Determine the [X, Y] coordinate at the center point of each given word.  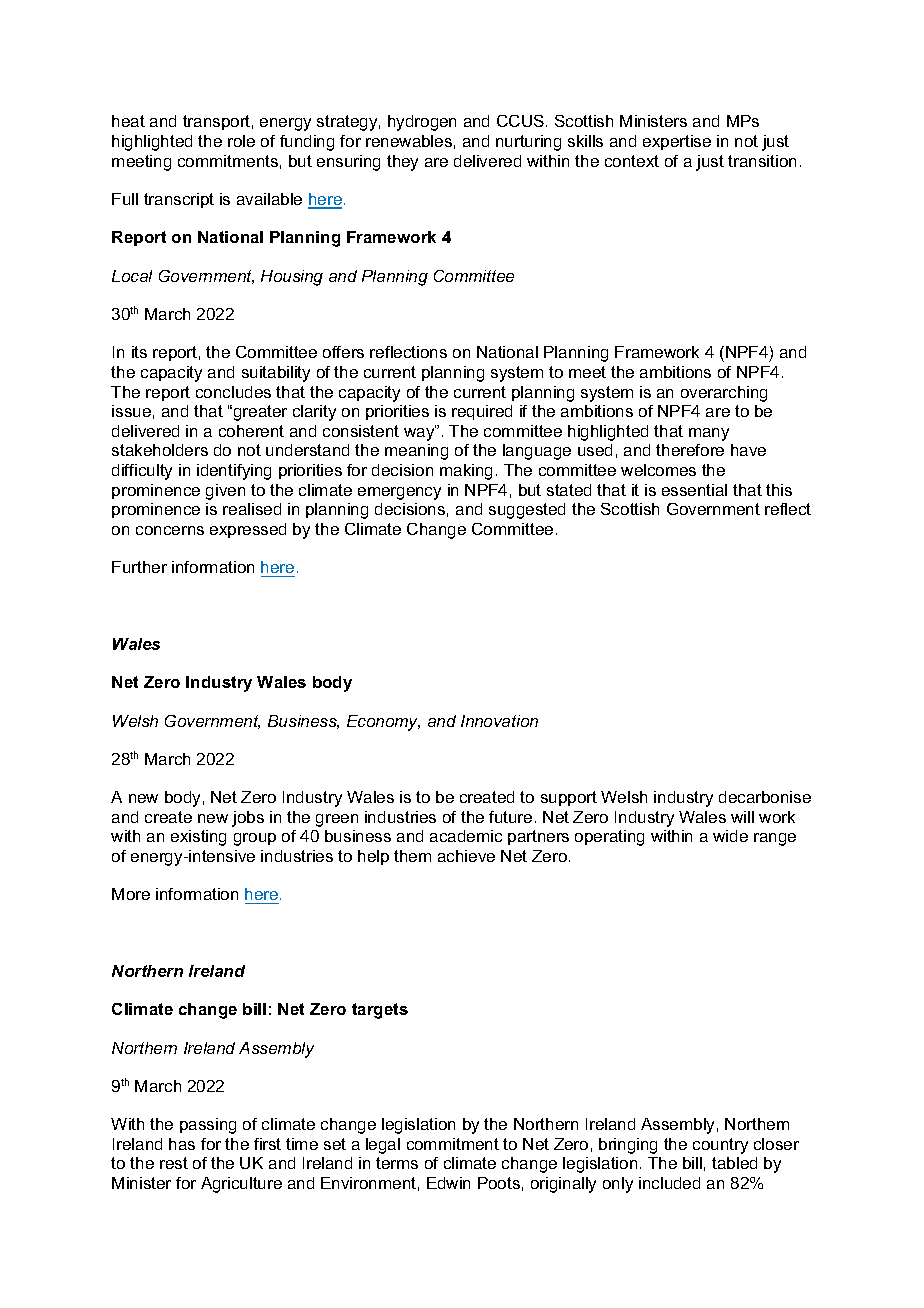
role [241, 141]
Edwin [448, 1183]
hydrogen [422, 123]
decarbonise [765, 797]
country [720, 1146]
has [182, 1144]
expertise [677, 142]
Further [139, 567]
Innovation [499, 721]
